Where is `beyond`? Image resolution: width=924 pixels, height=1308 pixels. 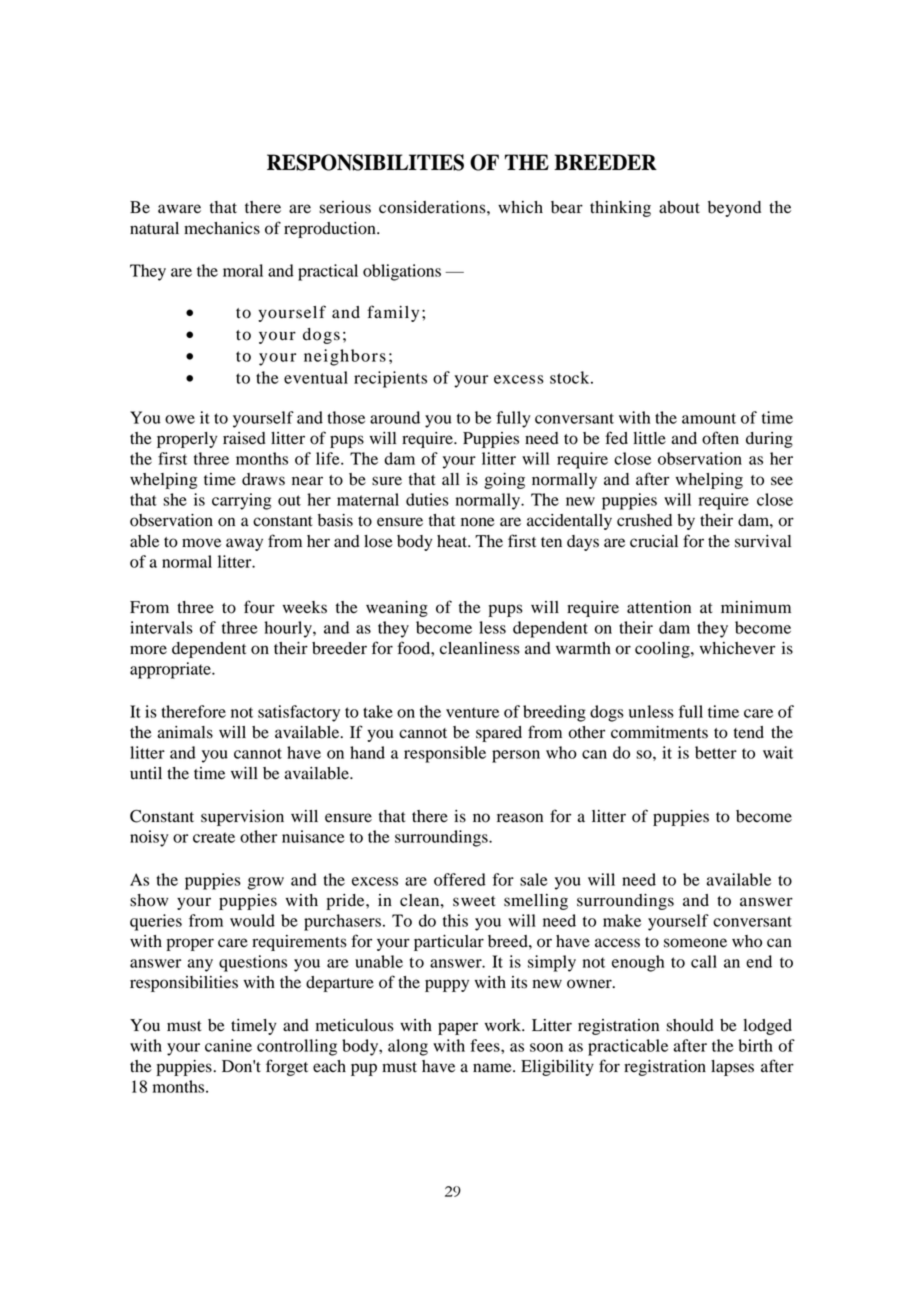 beyond is located at coordinates (734, 209).
